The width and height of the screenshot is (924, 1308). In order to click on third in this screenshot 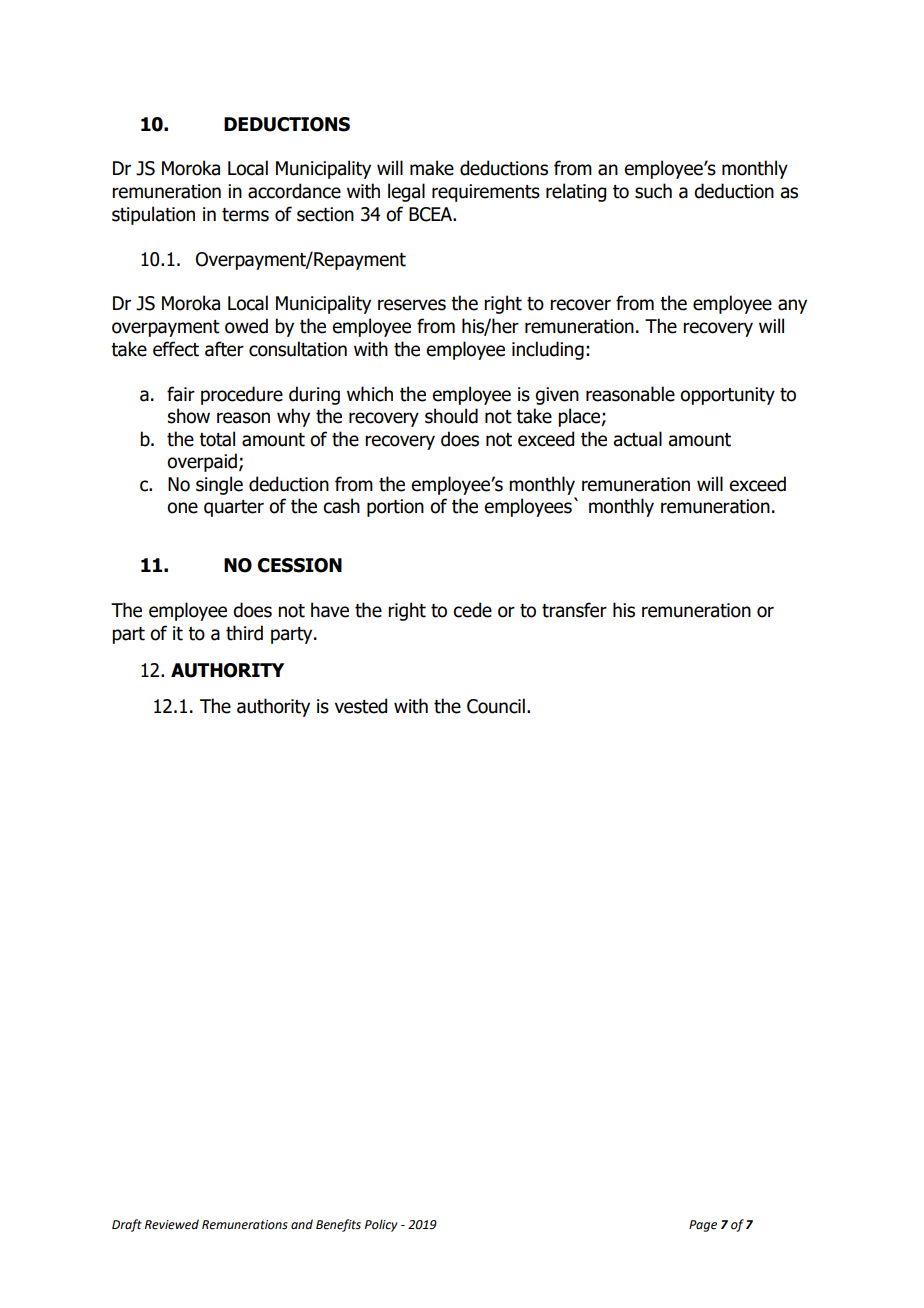, I will do `click(244, 633)`.
